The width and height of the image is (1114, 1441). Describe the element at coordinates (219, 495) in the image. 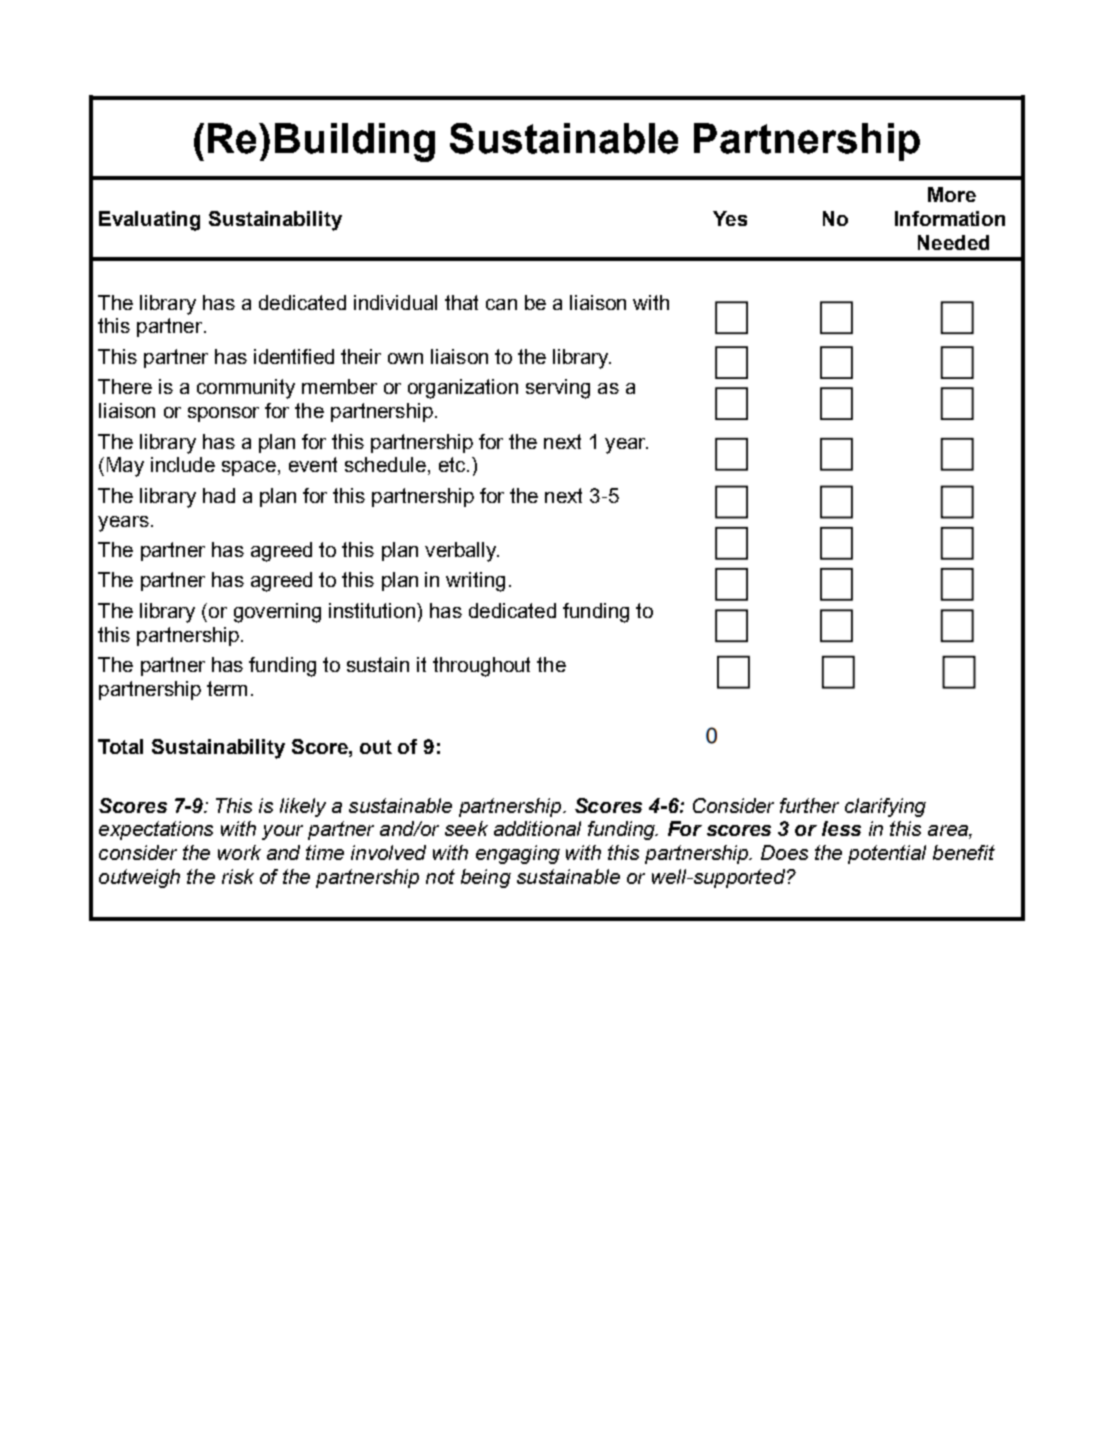

I see `had` at that location.
